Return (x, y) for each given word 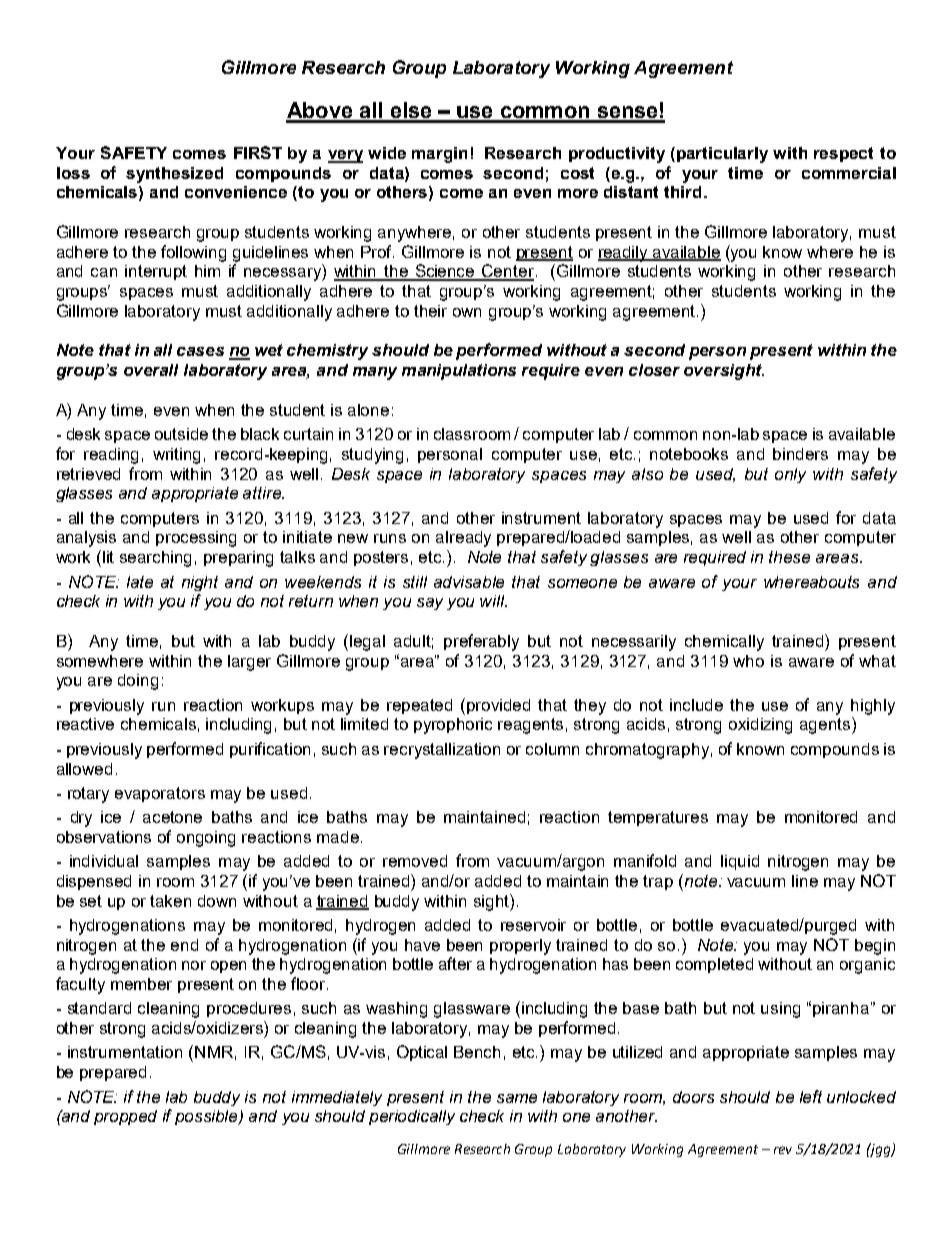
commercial (849, 173)
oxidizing (760, 726)
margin (439, 155)
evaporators (160, 794)
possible (208, 1117)
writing (176, 456)
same (517, 1098)
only (790, 475)
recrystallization (442, 751)
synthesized (174, 175)
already (463, 539)
